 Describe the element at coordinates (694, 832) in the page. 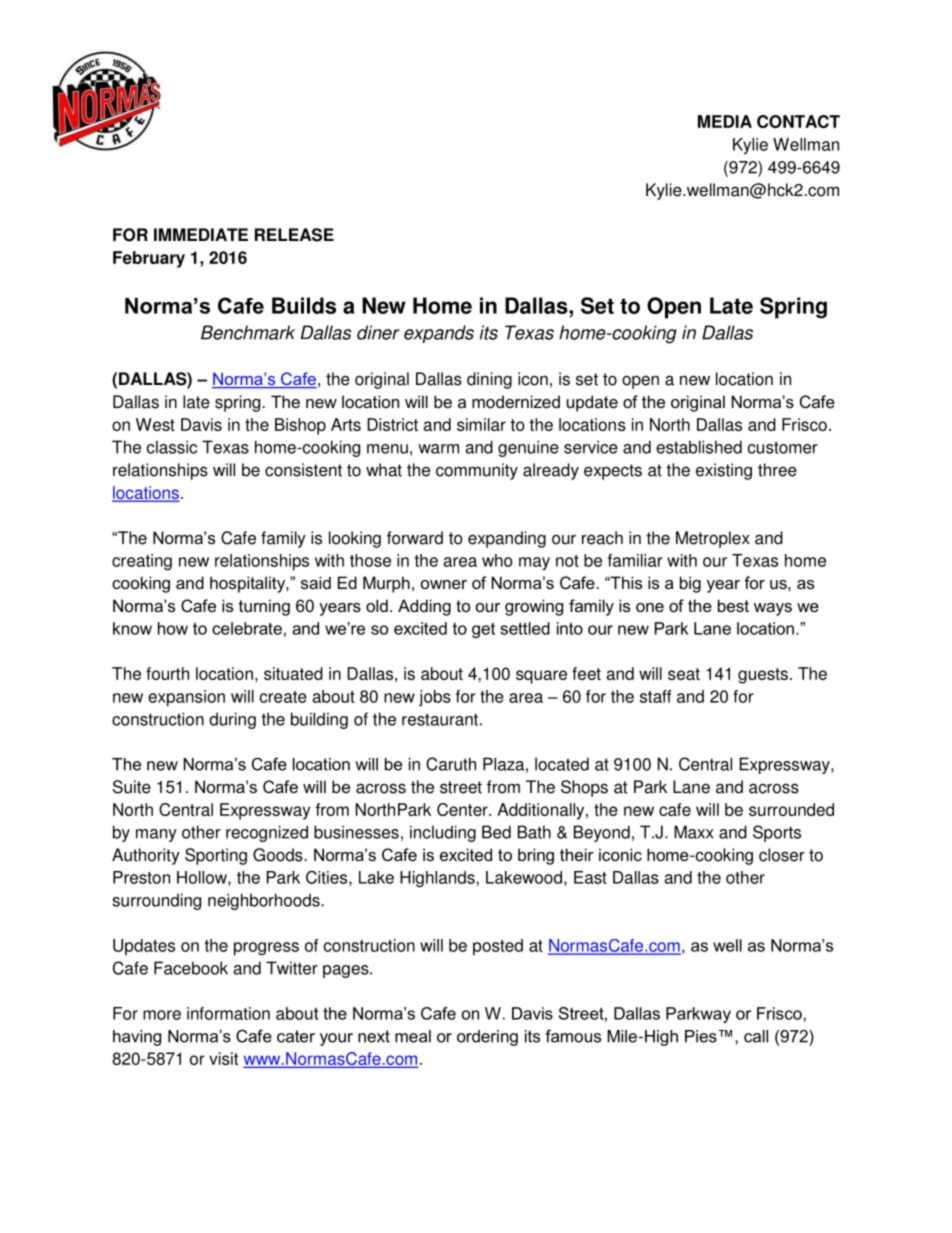

I see `Maxx` at that location.
